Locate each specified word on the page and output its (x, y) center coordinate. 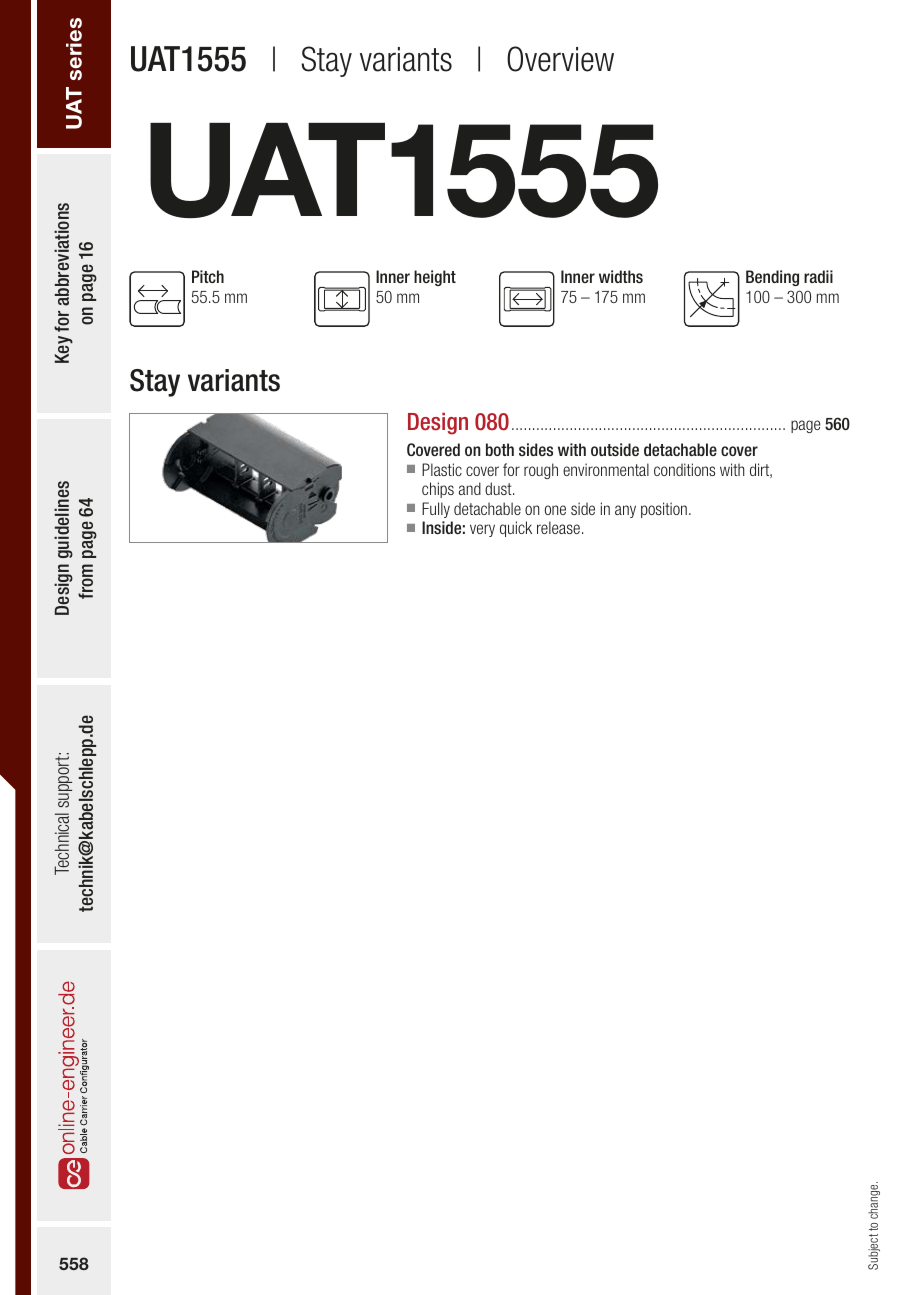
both (500, 449)
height (435, 278)
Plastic (442, 469)
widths (621, 276)
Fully (436, 510)
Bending (772, 278)
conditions (684, 469)
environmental (606, 469)
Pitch (208, 276)
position (664, 510)
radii (818, 276)
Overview (560, 59)
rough (541, 471)
